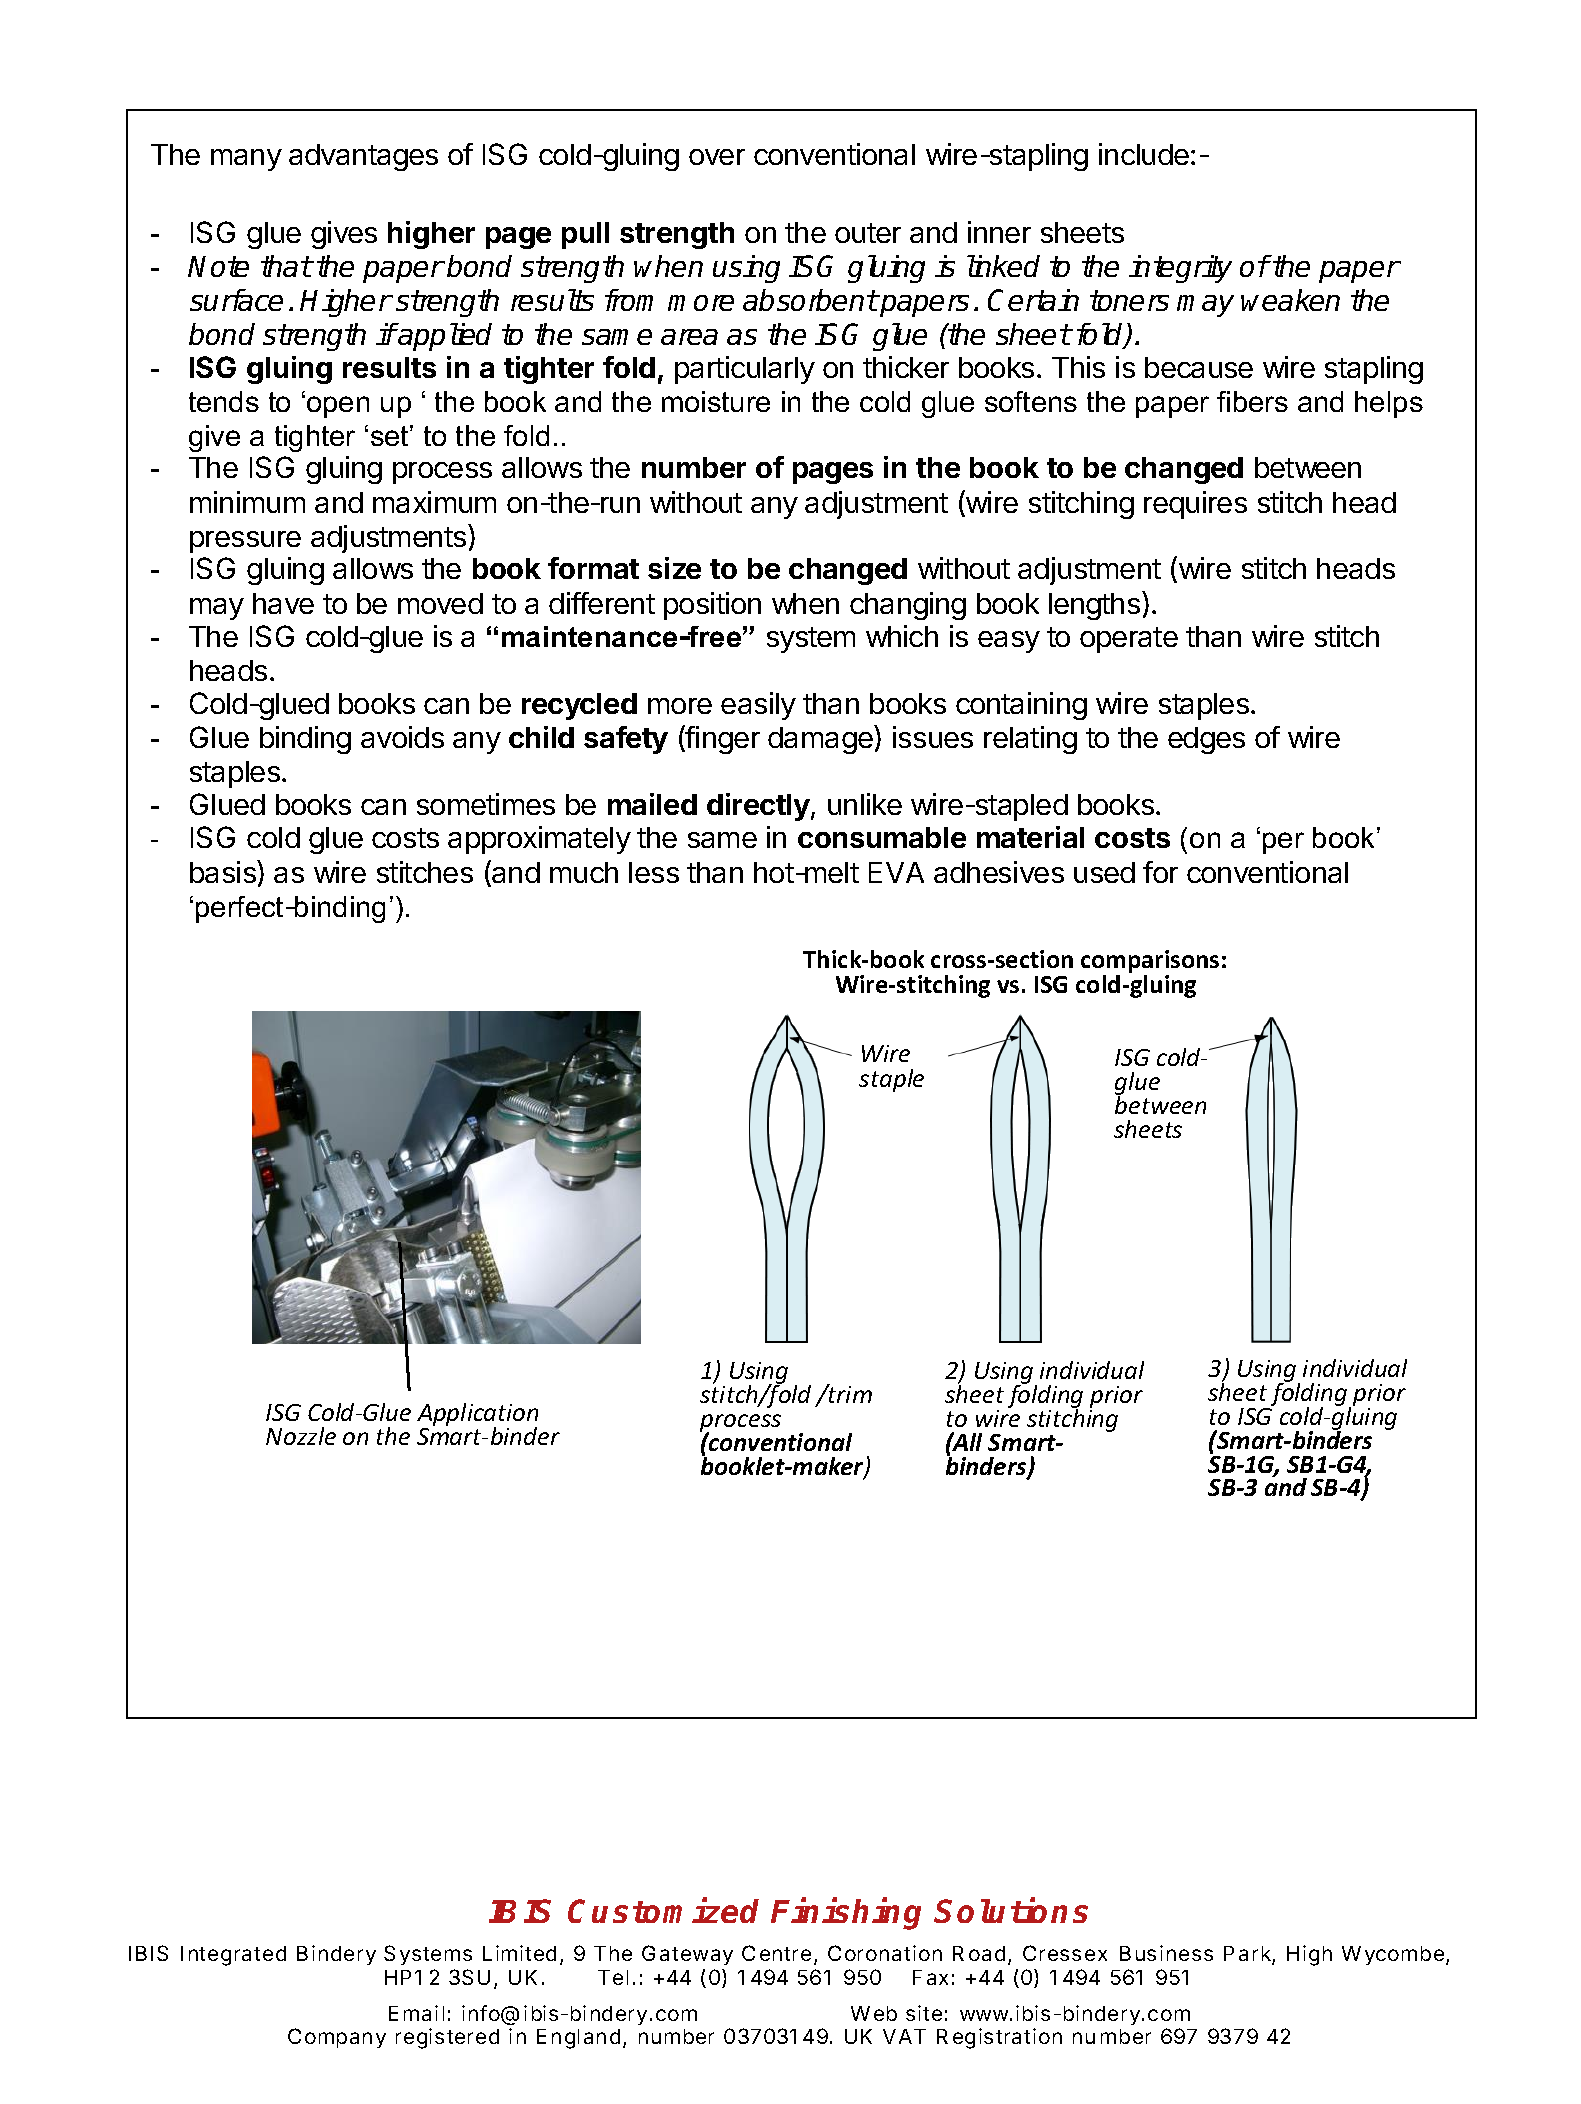  What do you see at coordinates (1150, 963) in the image?
I see `comparisons` at bounding box center [1150, 963].
